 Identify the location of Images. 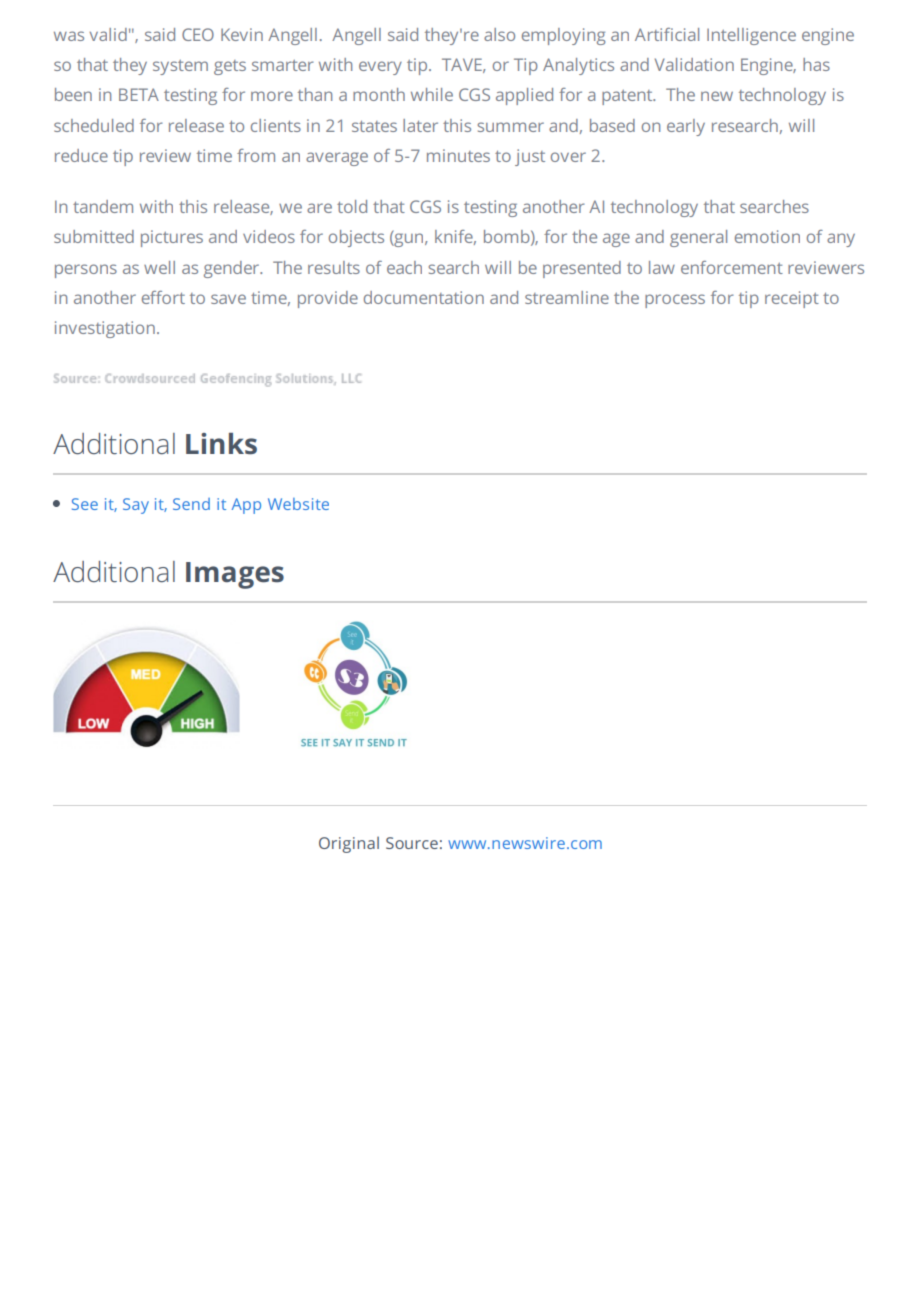
(235, 575).
